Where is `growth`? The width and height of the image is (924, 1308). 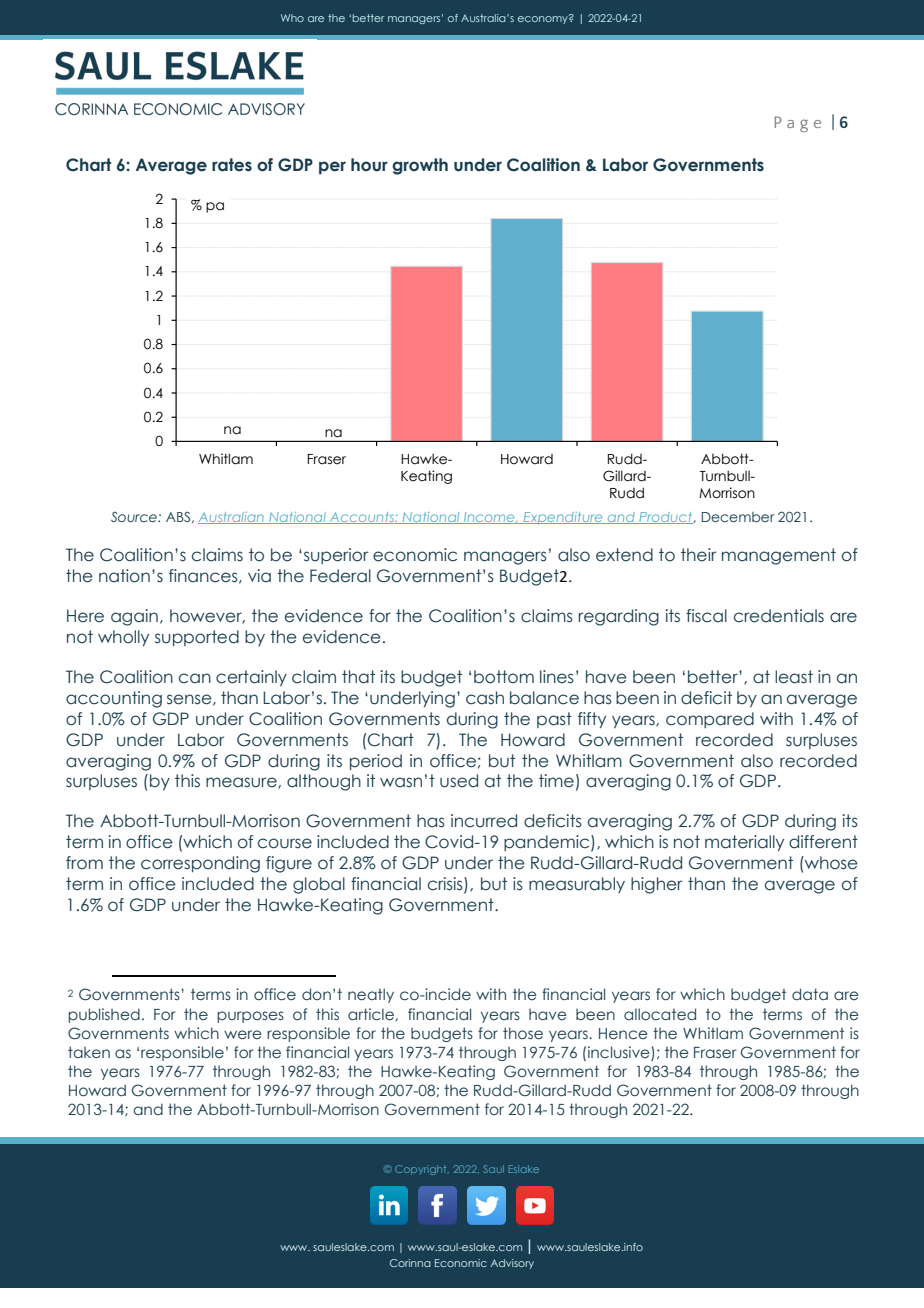
growth is located at coordinates (420, 166).
